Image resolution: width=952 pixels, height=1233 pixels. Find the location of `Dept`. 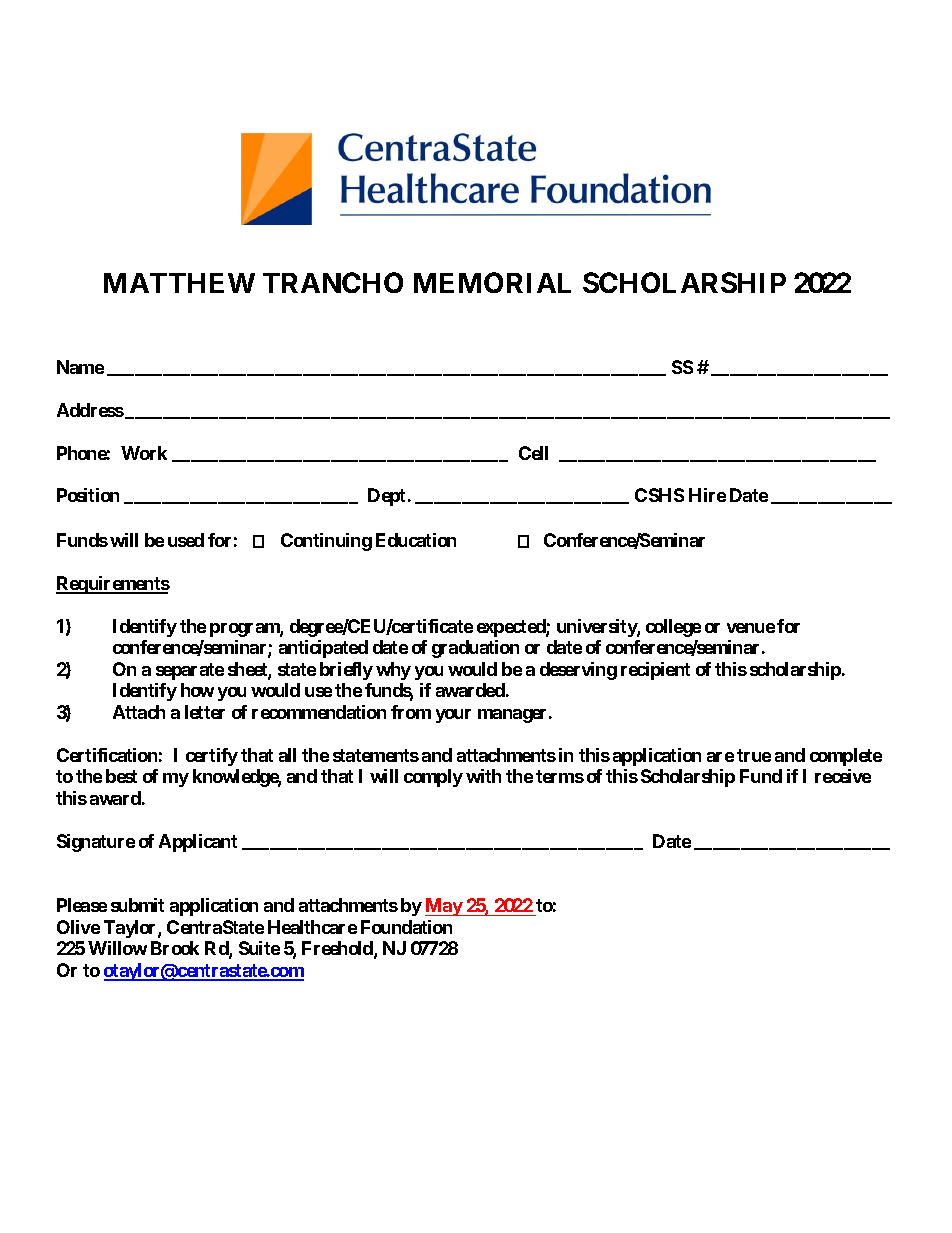

Dept is located at coordinates (386, 497).
